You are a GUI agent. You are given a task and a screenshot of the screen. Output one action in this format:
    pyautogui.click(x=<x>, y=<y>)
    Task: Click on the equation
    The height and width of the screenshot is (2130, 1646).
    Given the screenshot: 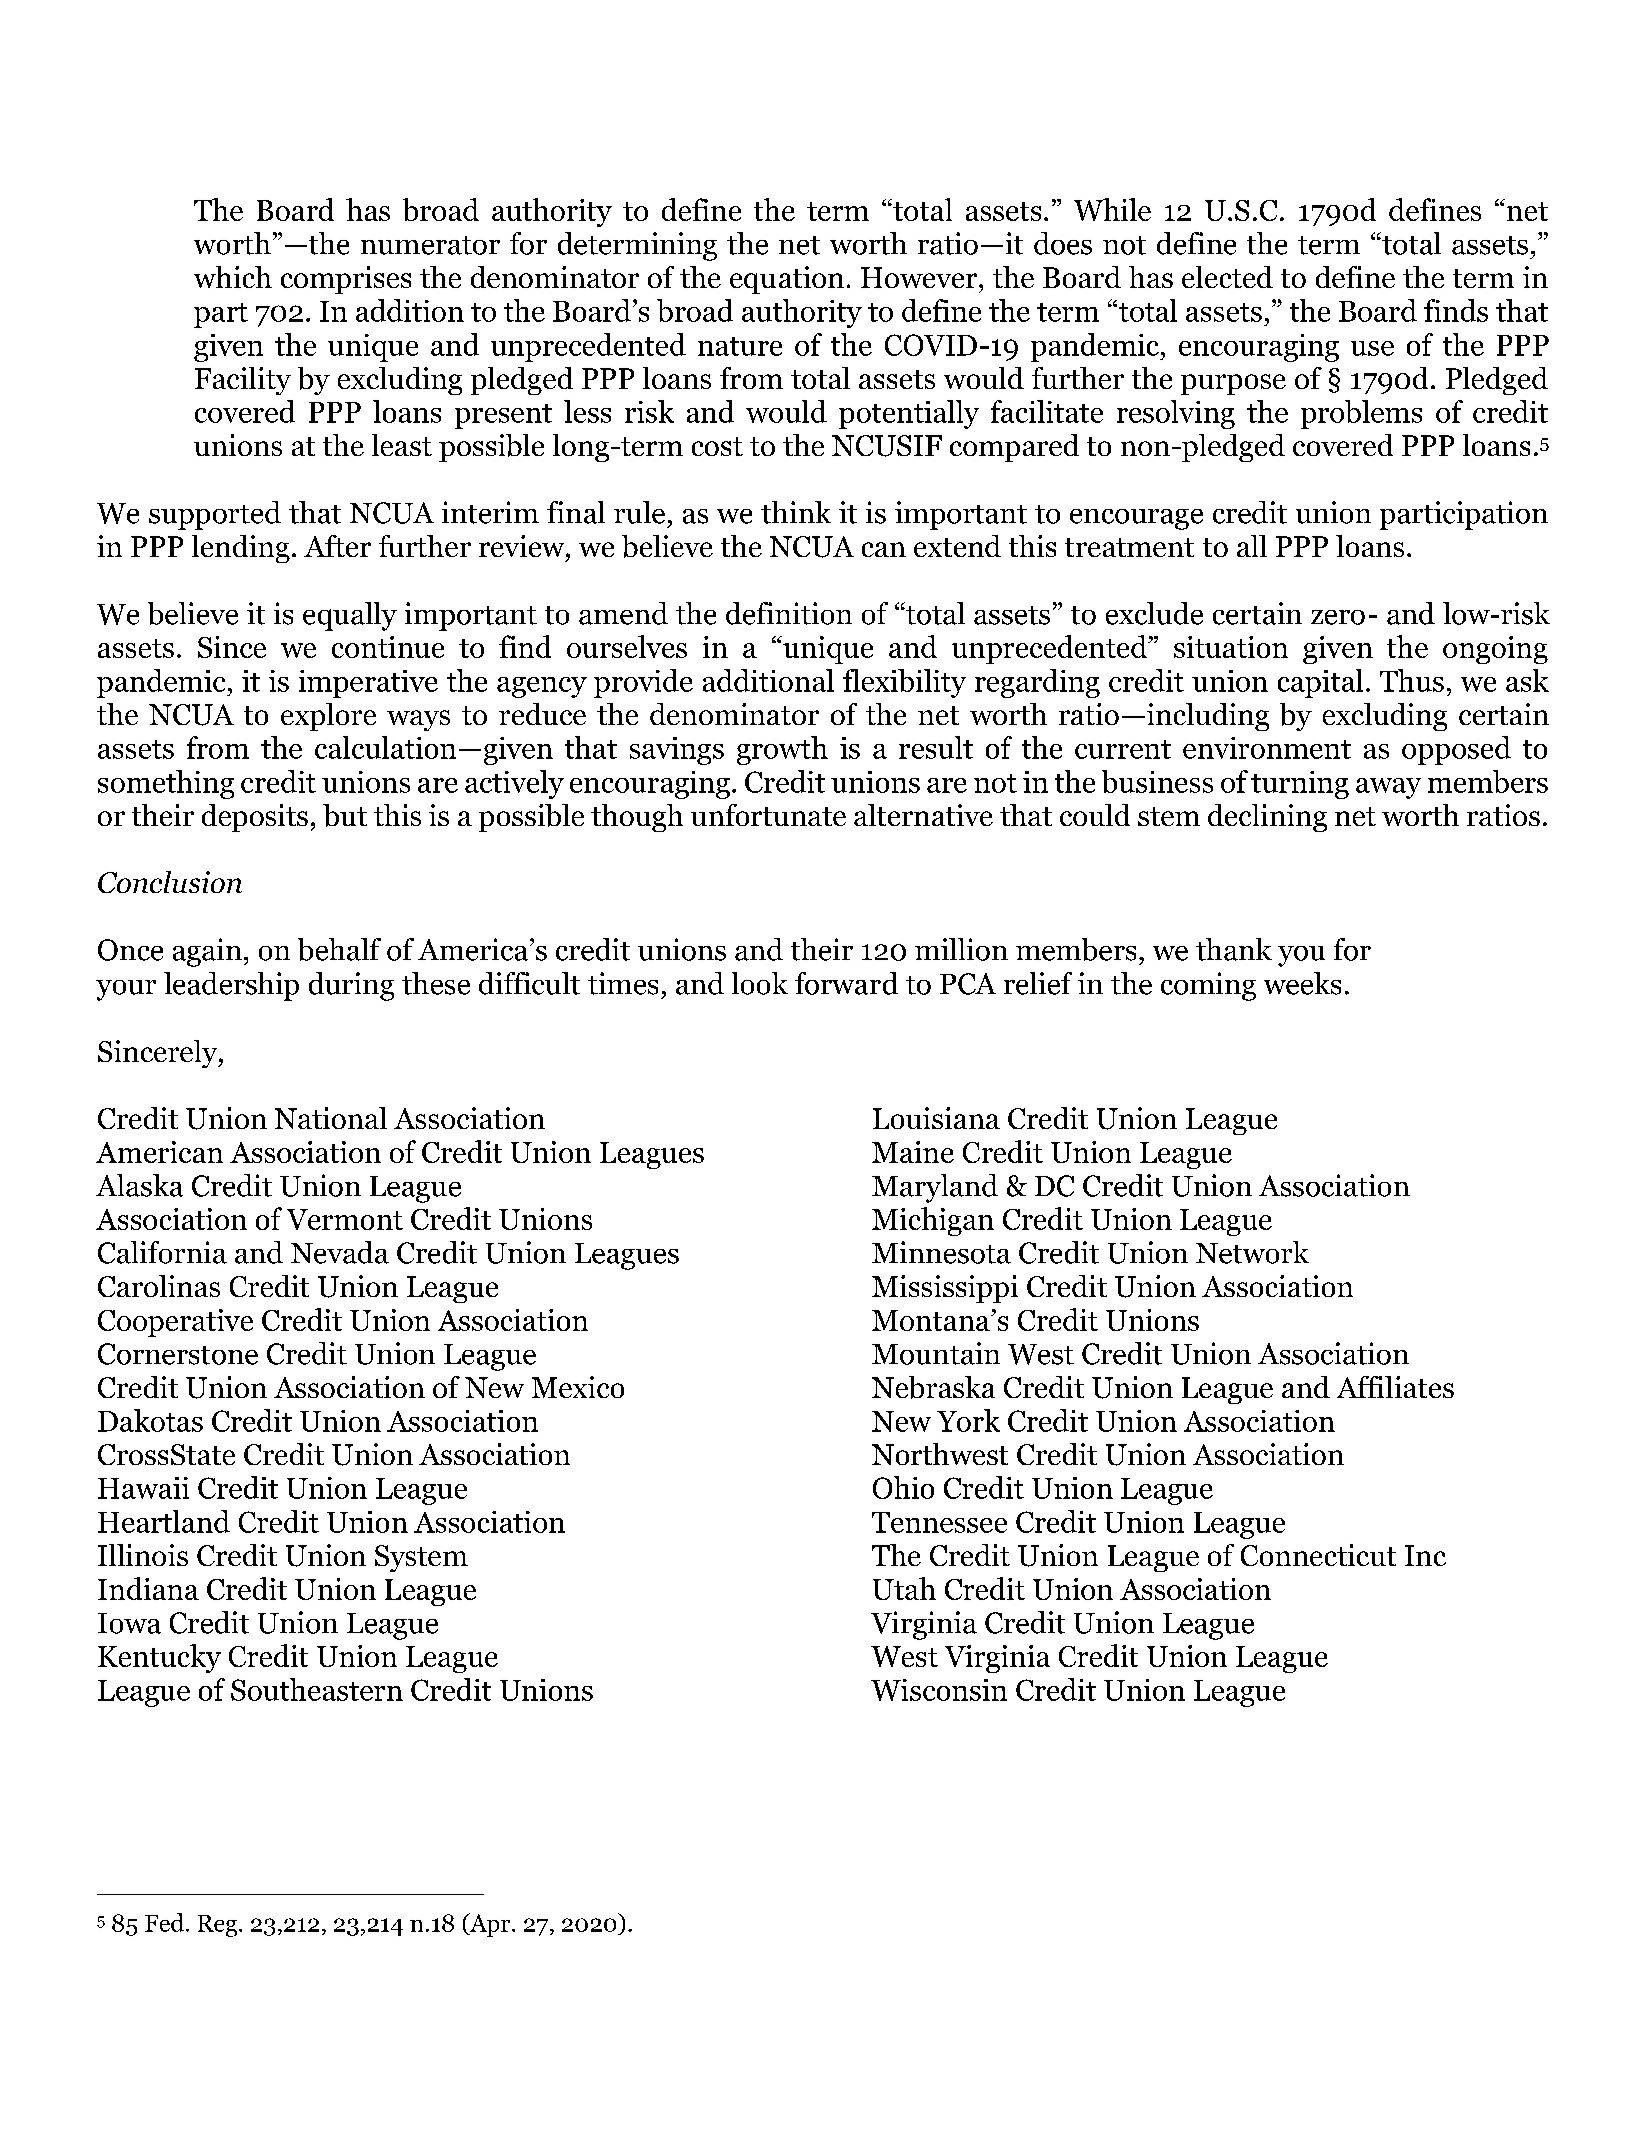 What is the action you would take?
    pyautogui.click(x=787, y=280)
